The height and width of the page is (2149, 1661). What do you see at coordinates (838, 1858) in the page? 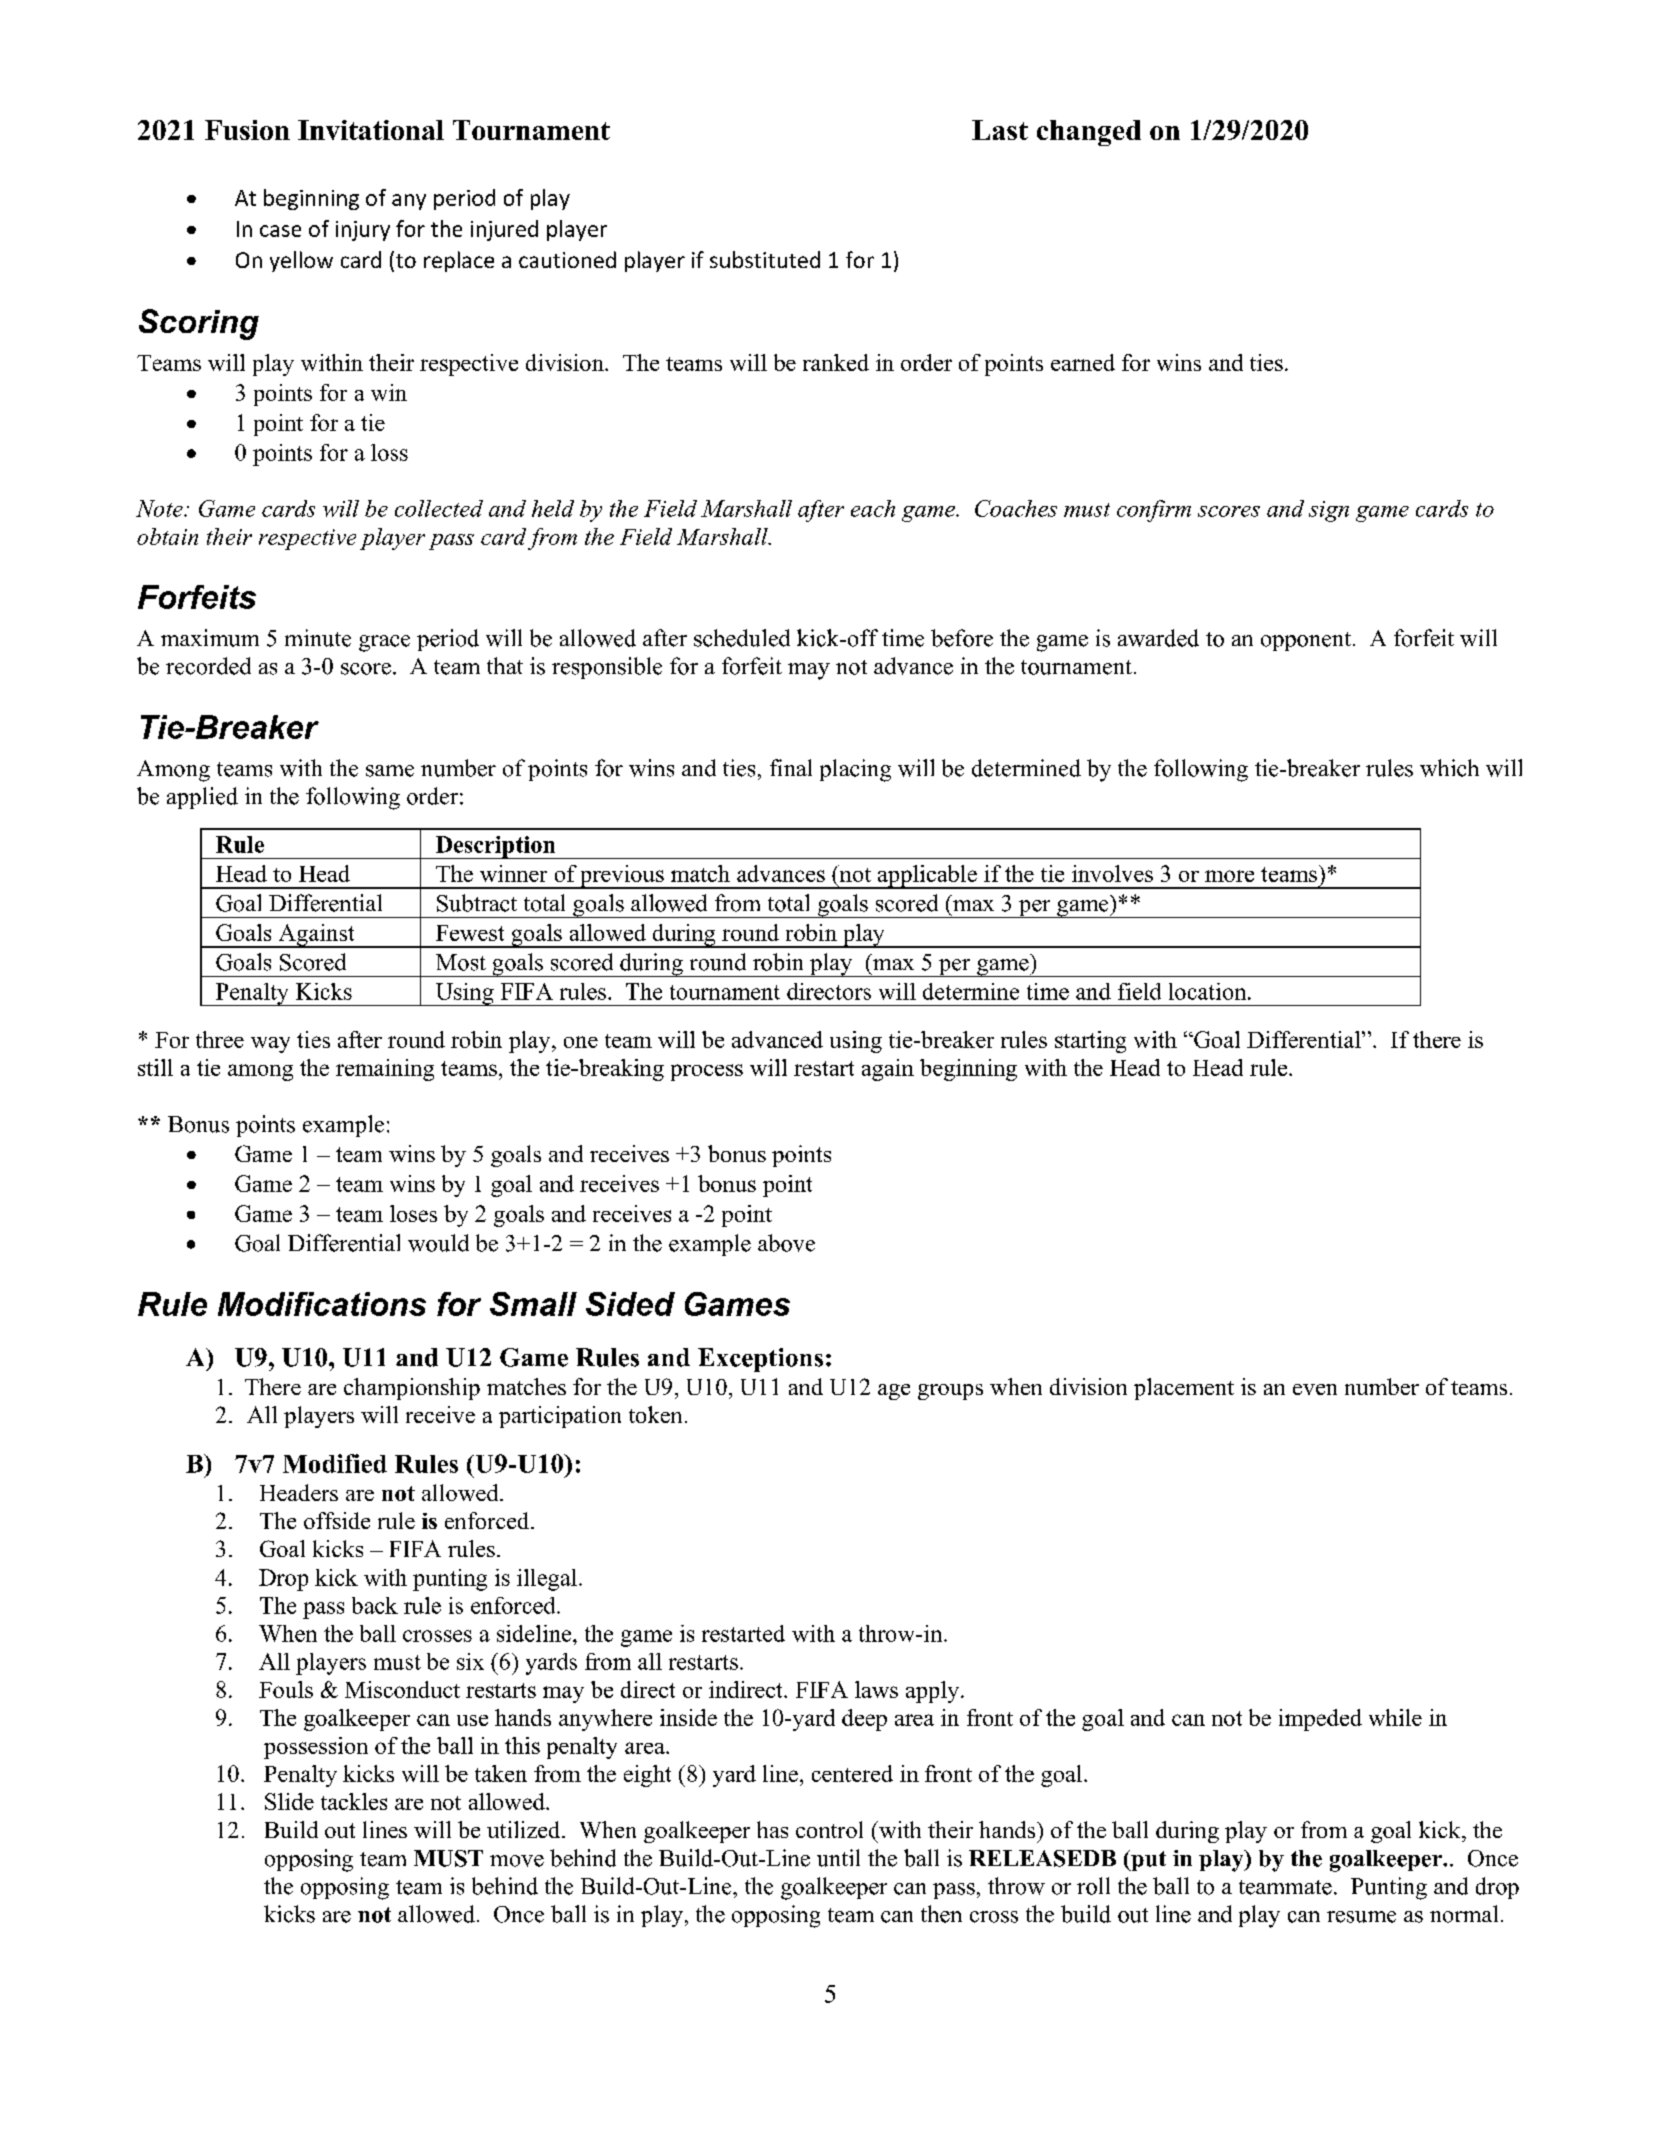
I see `until` at bounding box center [838, 1858].
